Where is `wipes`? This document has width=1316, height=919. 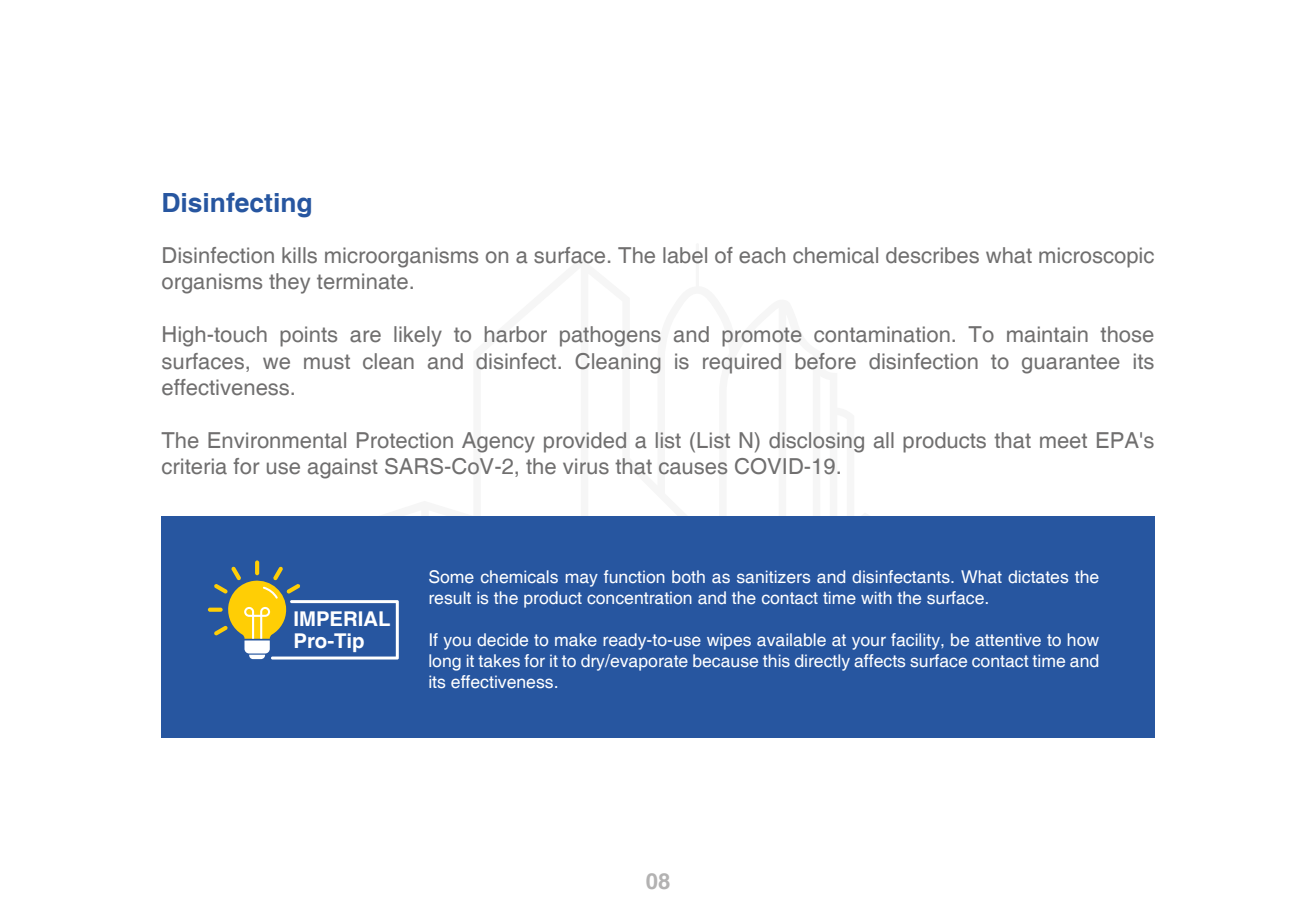
wipes is located at coordinates (729, 641).
